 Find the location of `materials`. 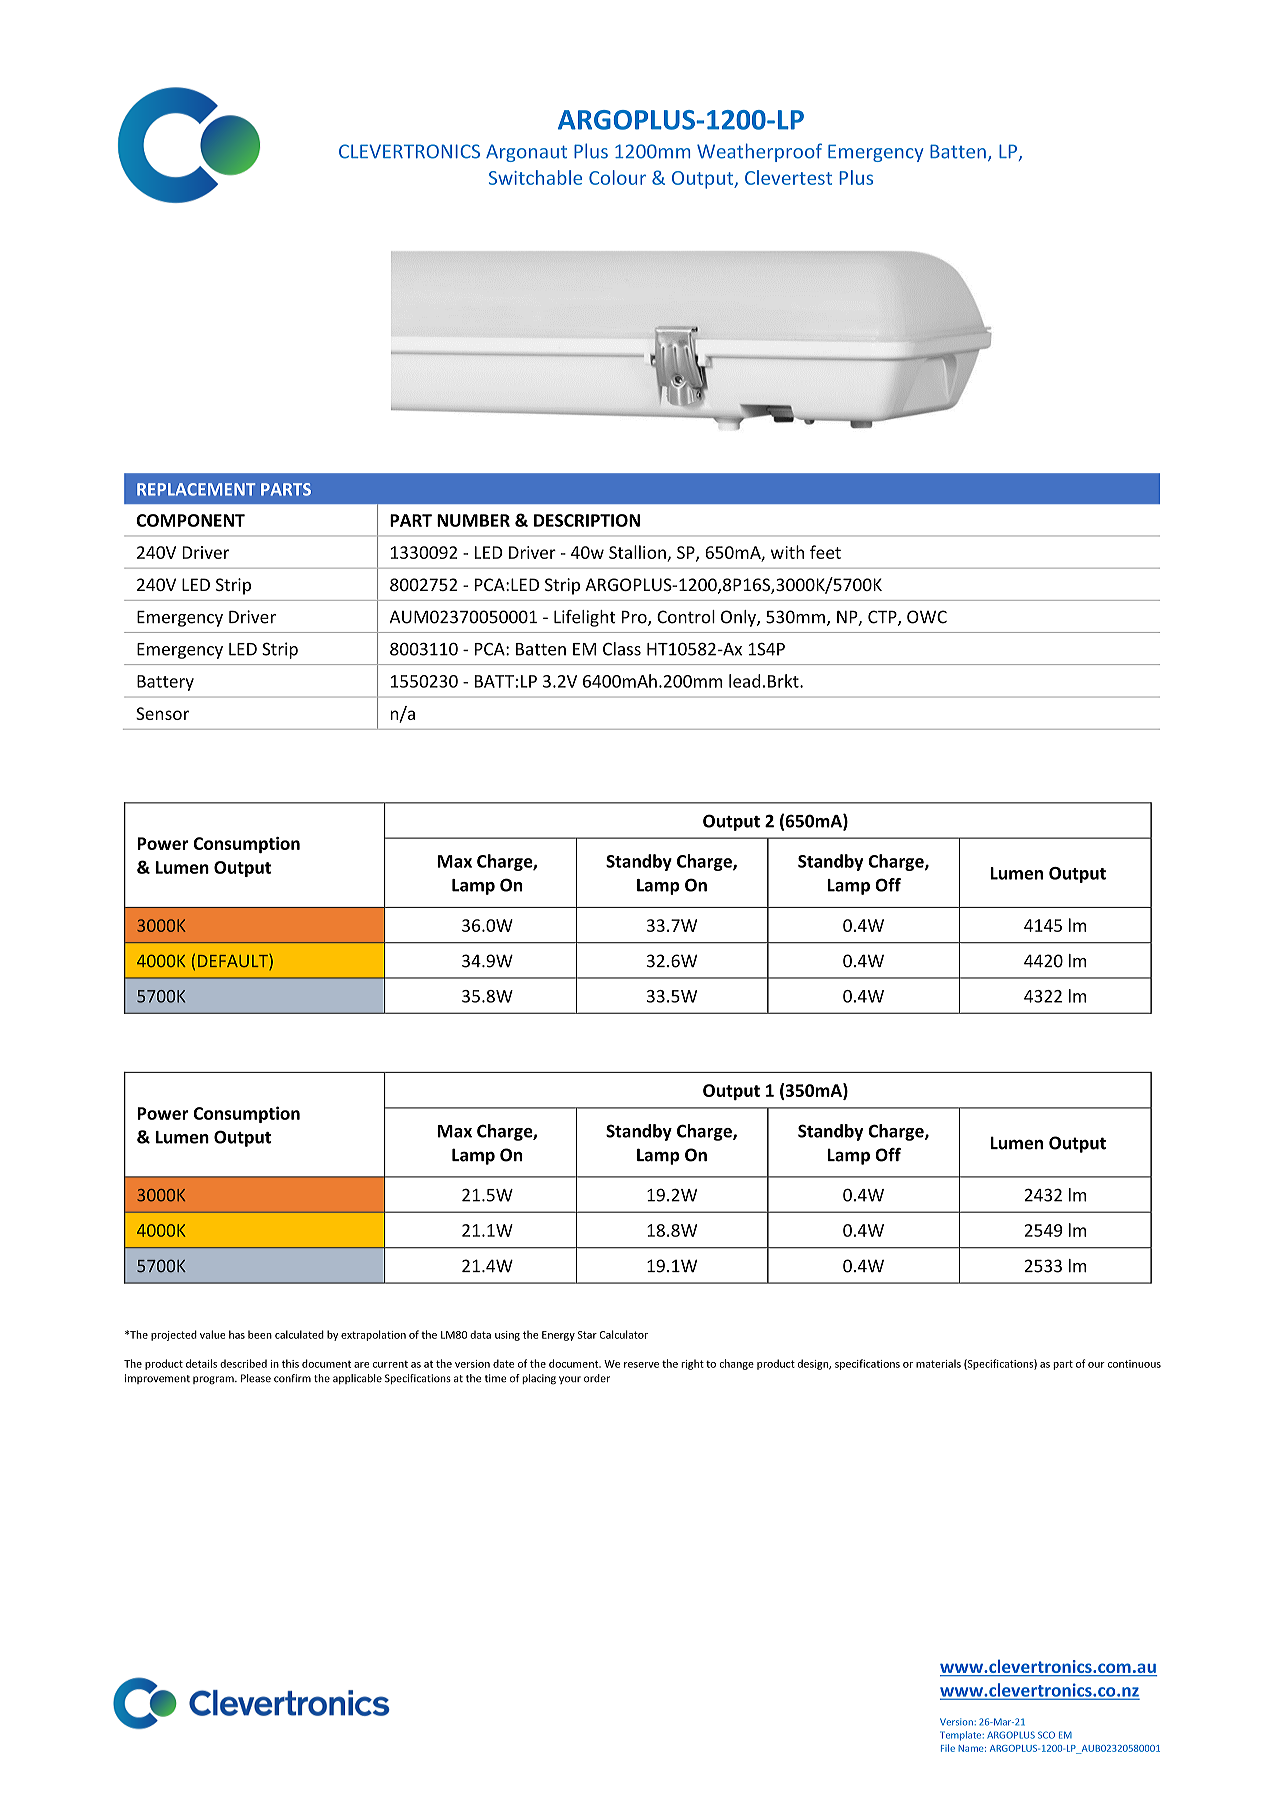

materials is located at coordinates (938, 1363).
